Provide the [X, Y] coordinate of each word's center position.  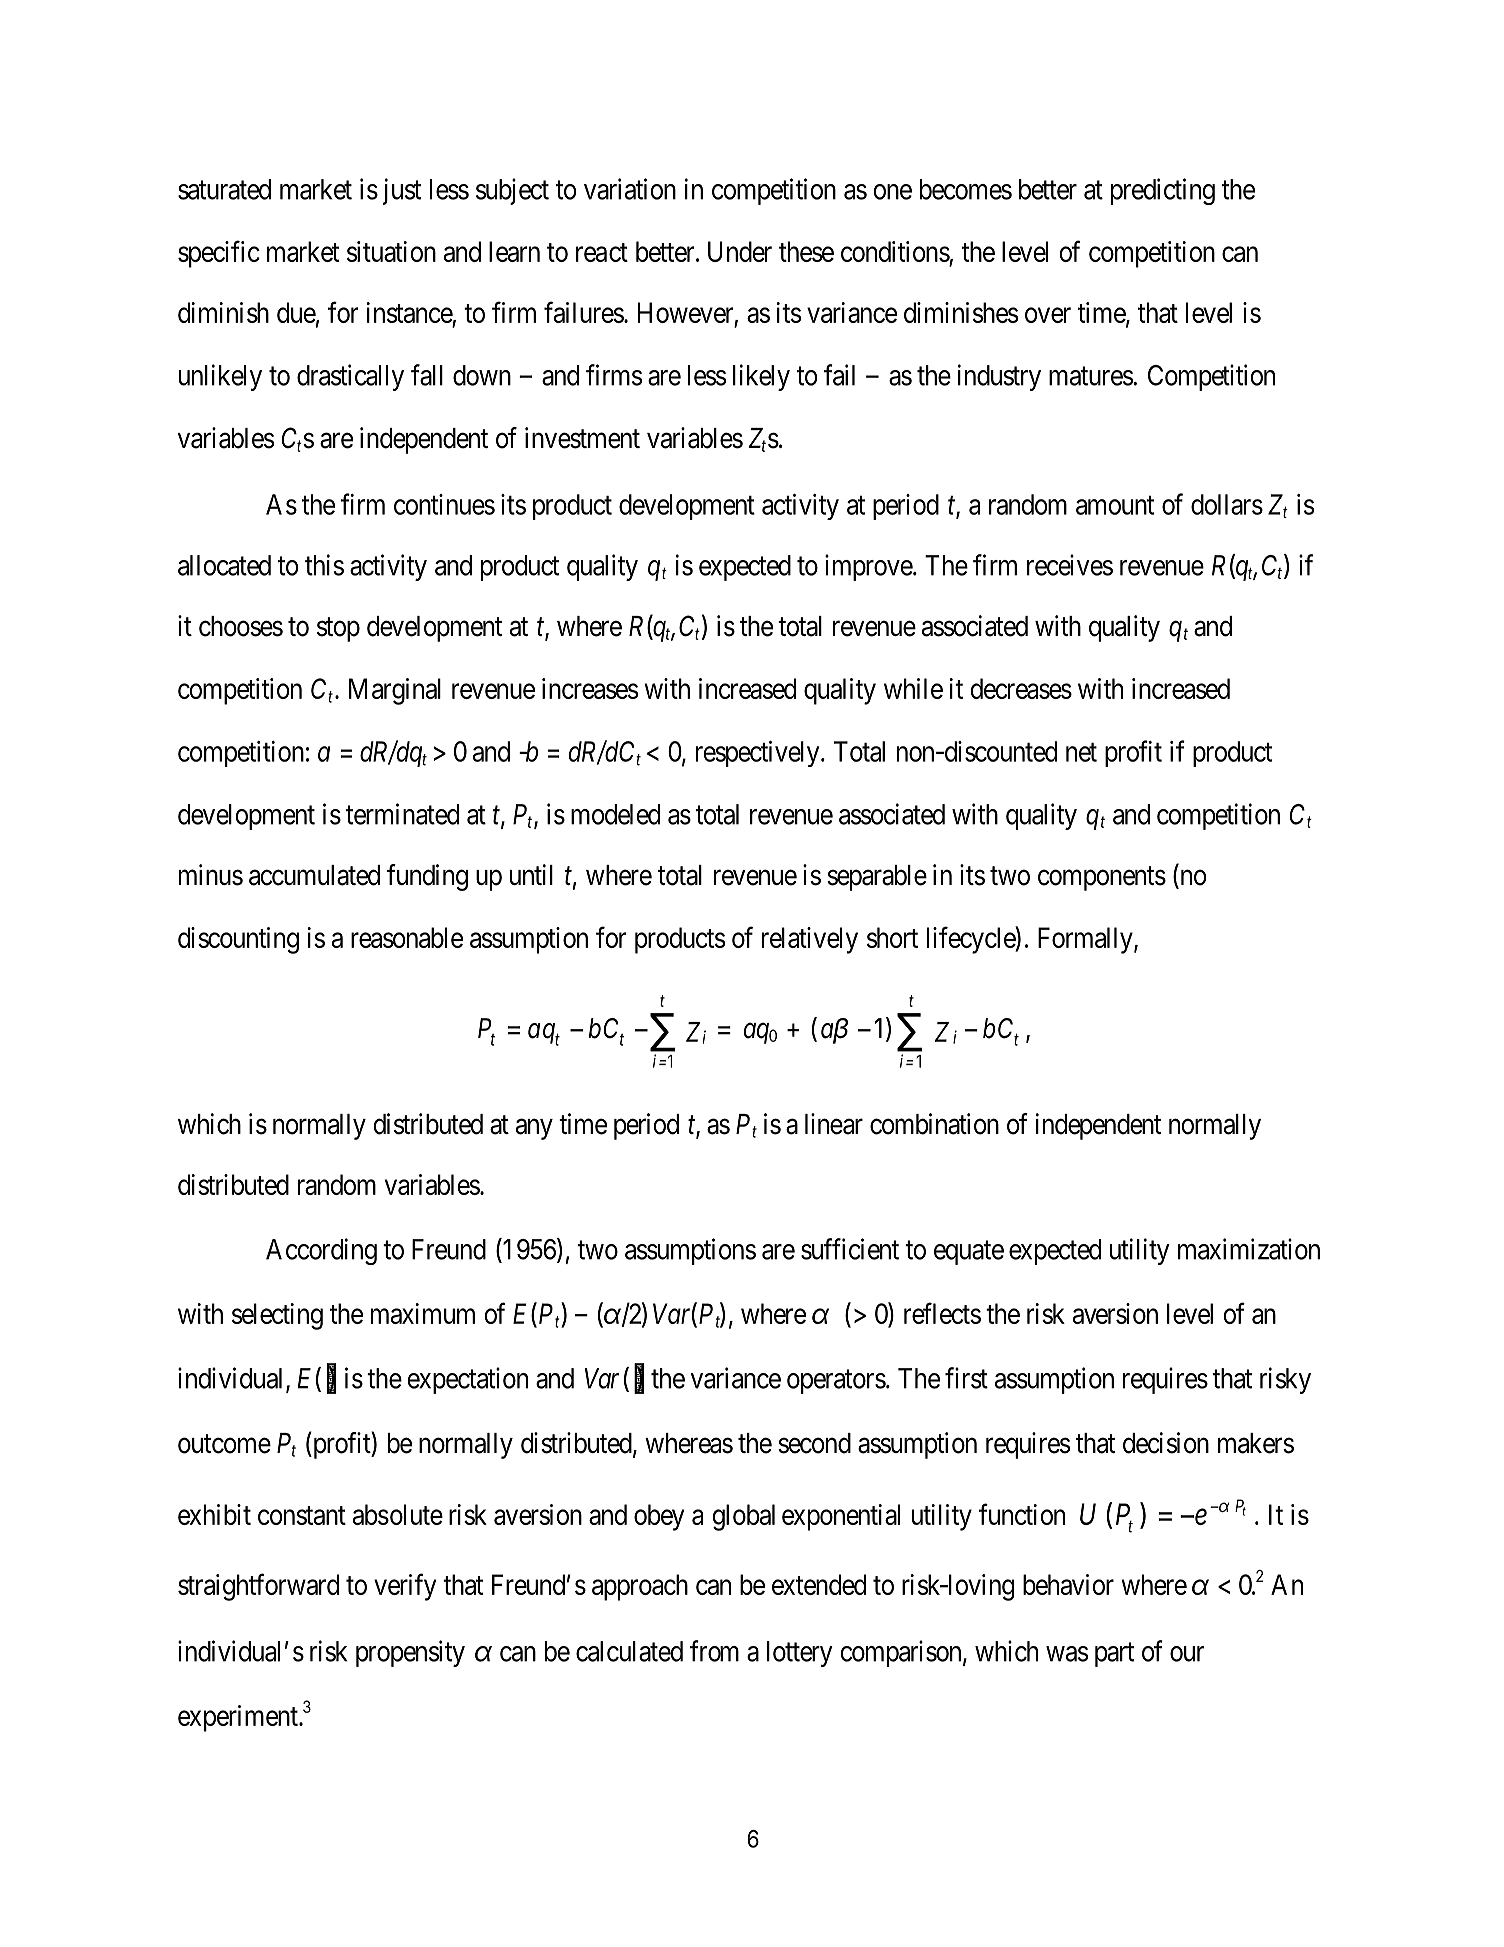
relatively [810, 940]
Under [740, 251]
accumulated [314, 875]
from [714, 1651]
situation [391, 251]
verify [405, 1587]
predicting [1163, 191]
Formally [1086, 940]
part [1114, 1655]
